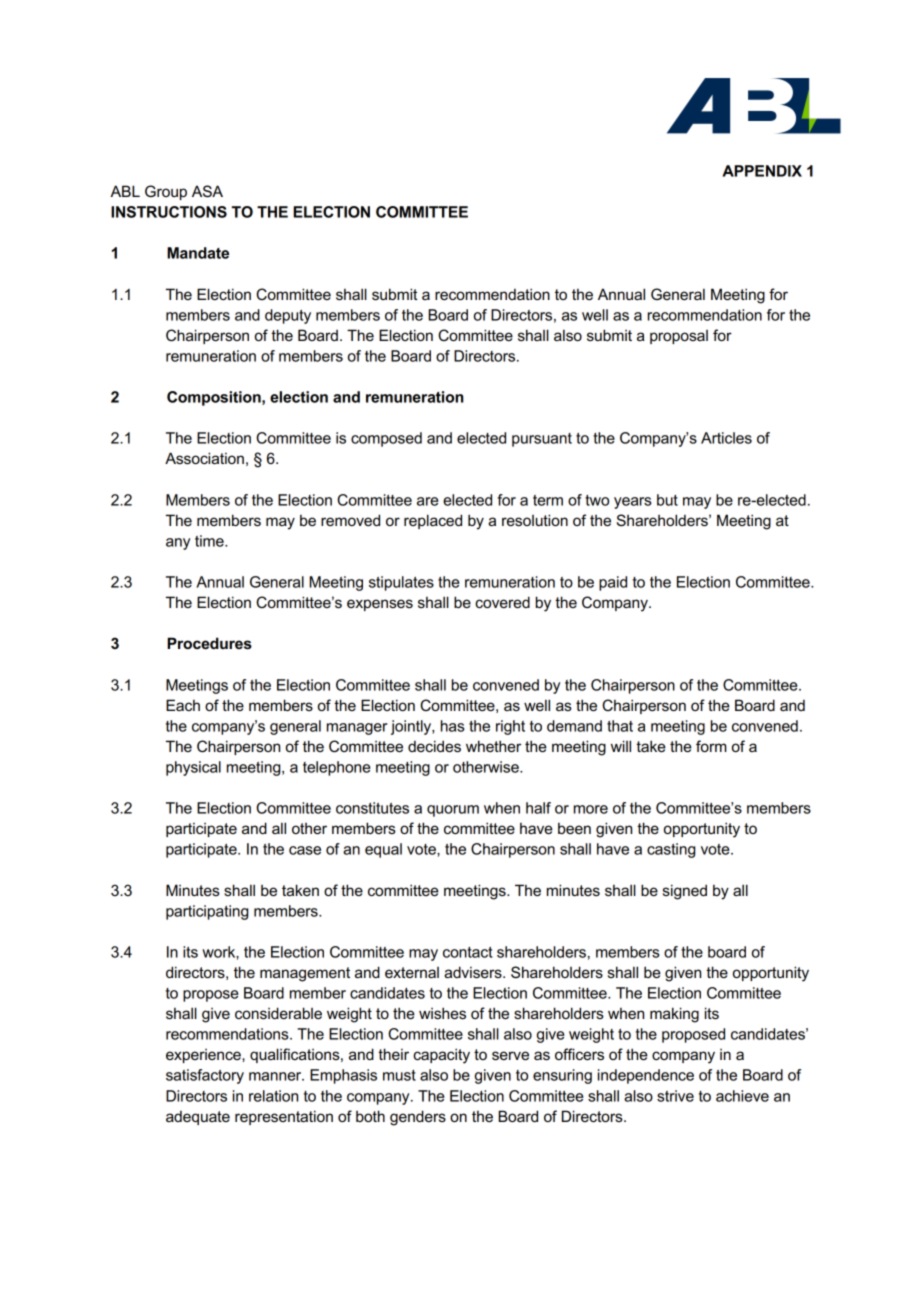 The width and height of the screenshot is (924, 1308). Describe the element at coordinates (441, 1056) in the screenshot. I see `capacity` at that location.
